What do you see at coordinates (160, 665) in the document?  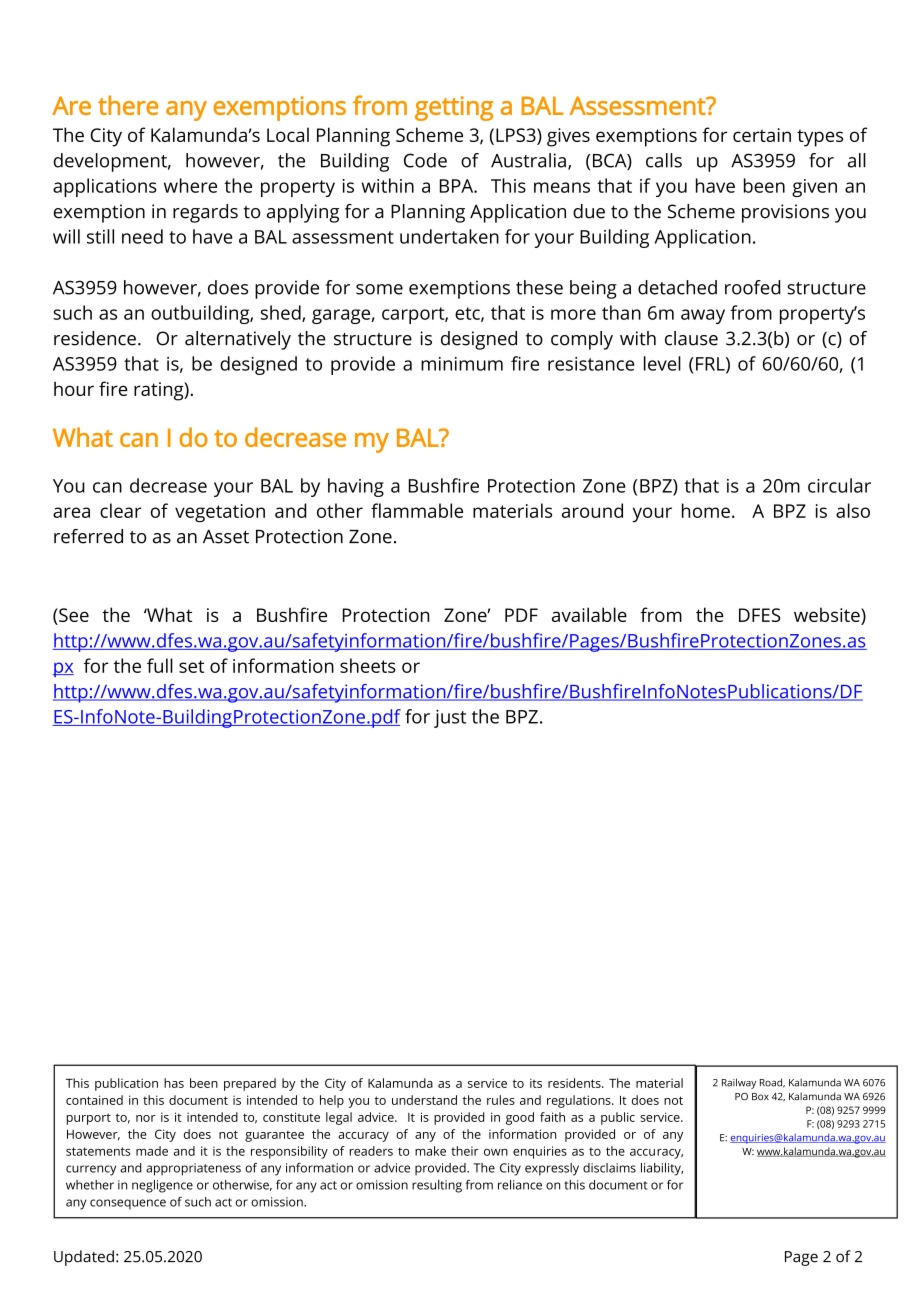 I see `full` at bounding box center [160, 665].
